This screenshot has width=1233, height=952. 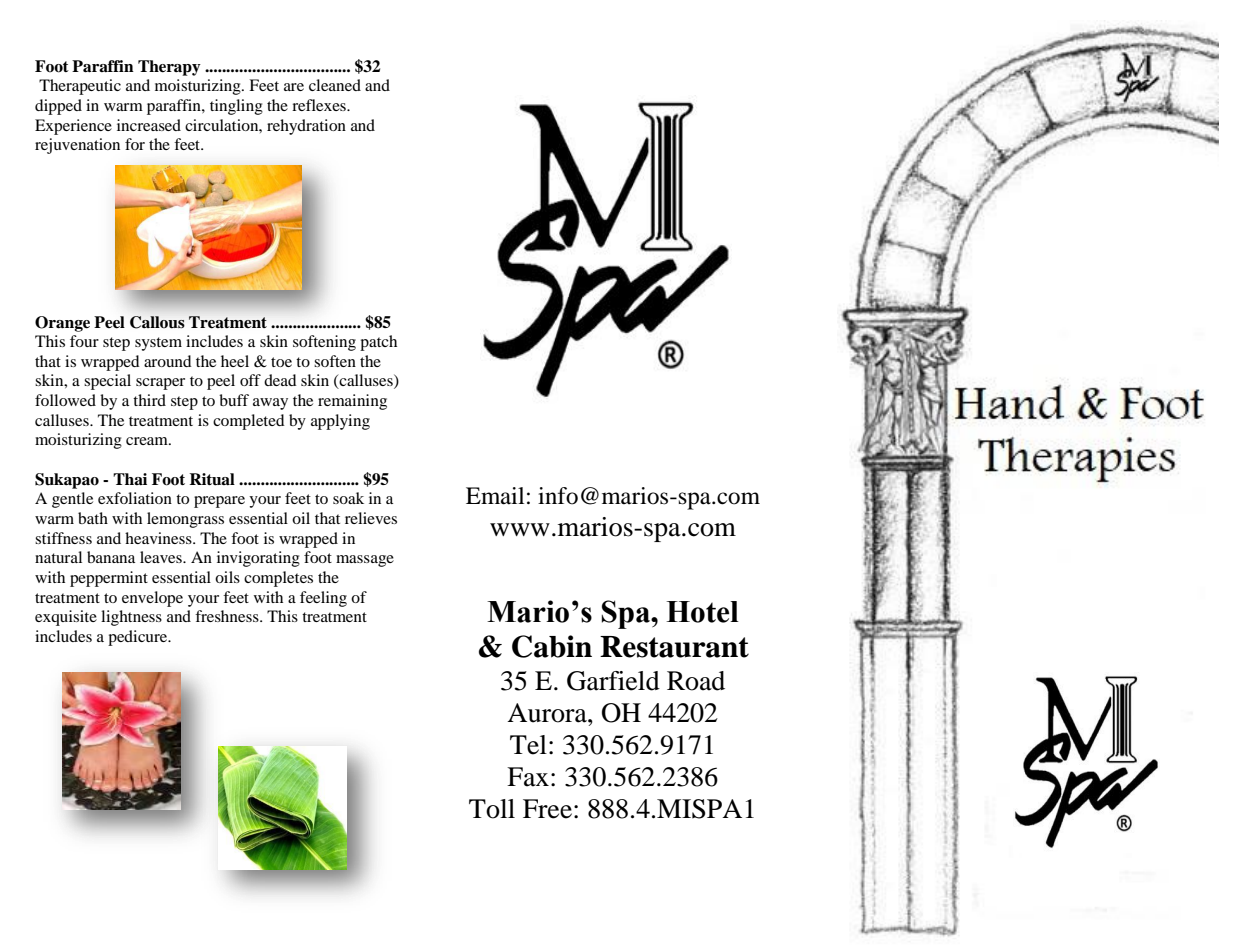 What do you see at coordinates (157, 322) in the screenshot?
I see `Callous` at bounding box center [157, 322].
